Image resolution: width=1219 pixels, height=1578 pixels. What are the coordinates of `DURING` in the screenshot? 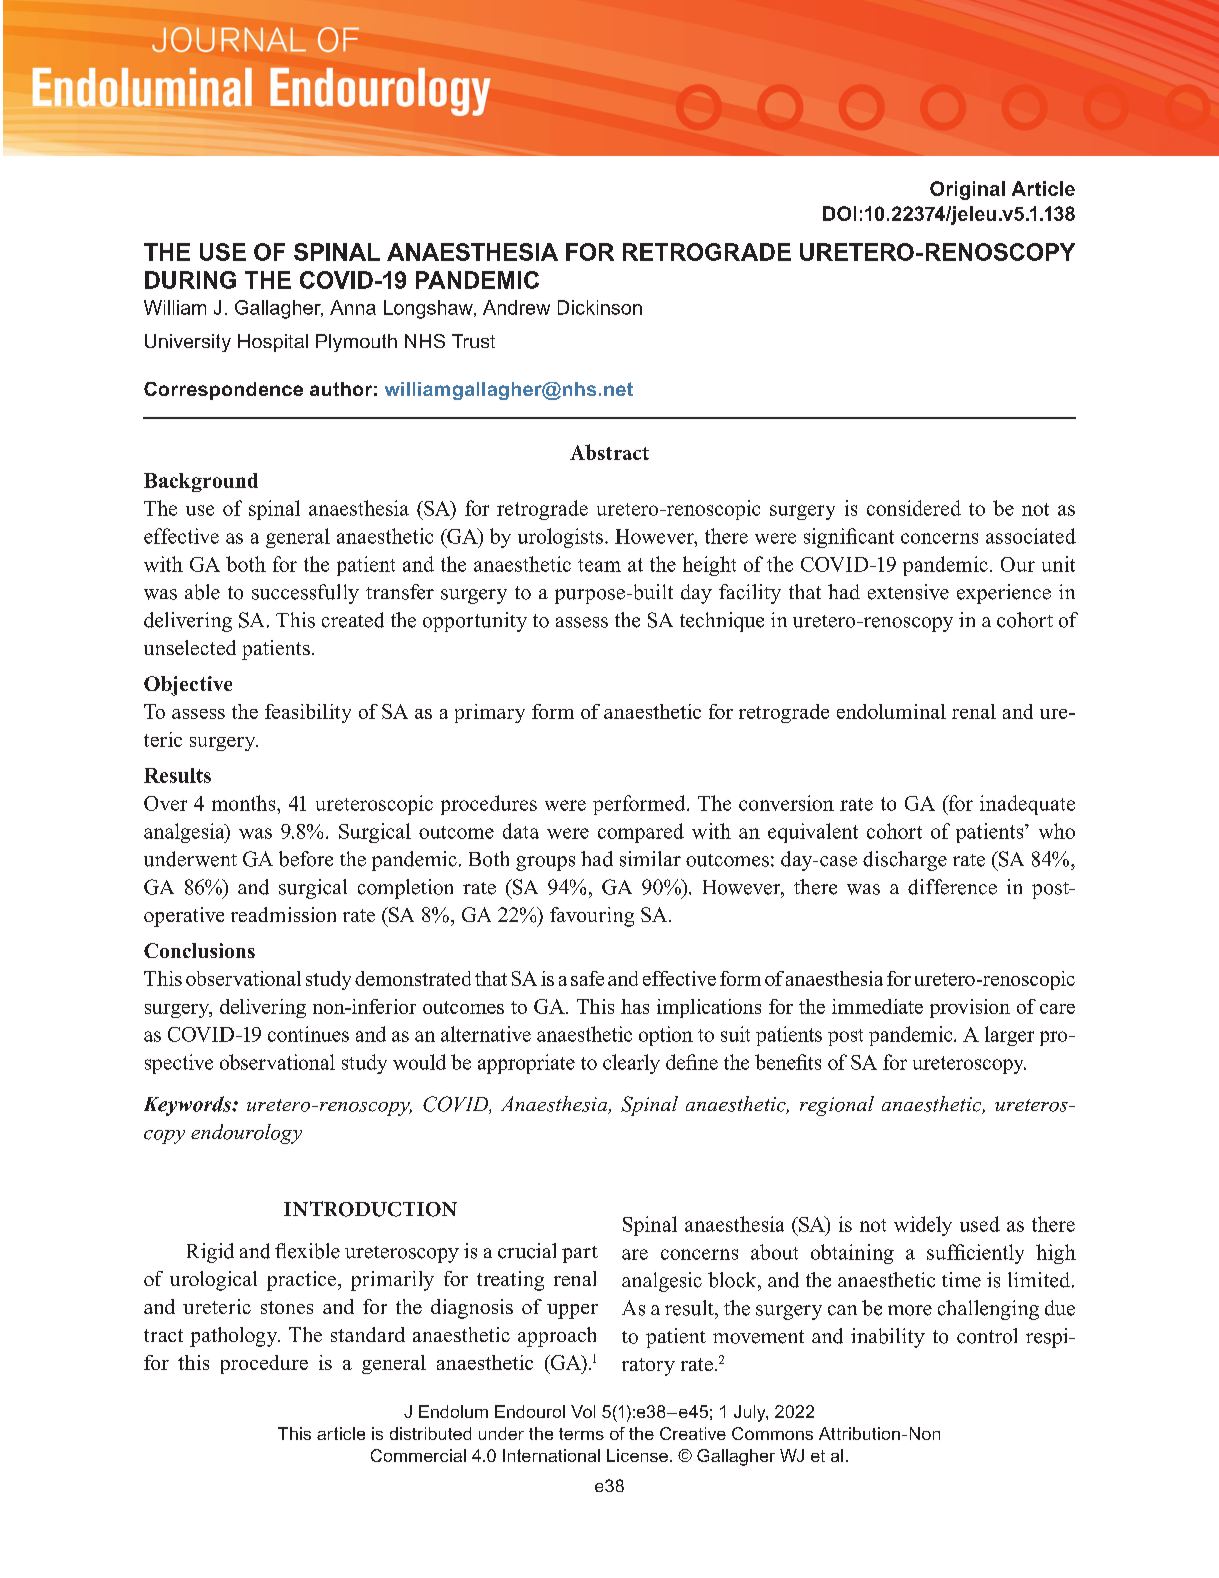 It's located at (190, 280).
